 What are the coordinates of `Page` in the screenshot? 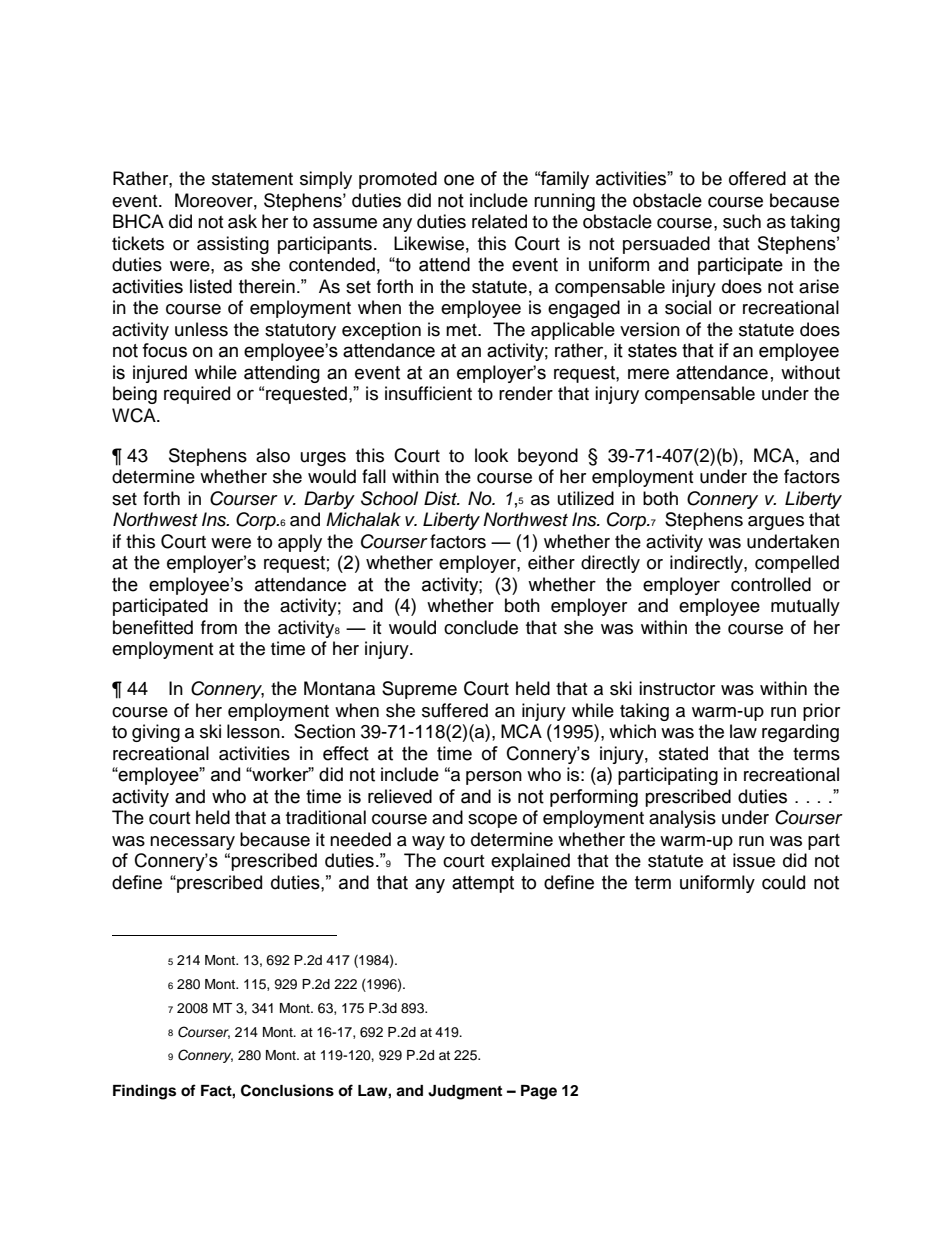 It's located at (539, 1092).
